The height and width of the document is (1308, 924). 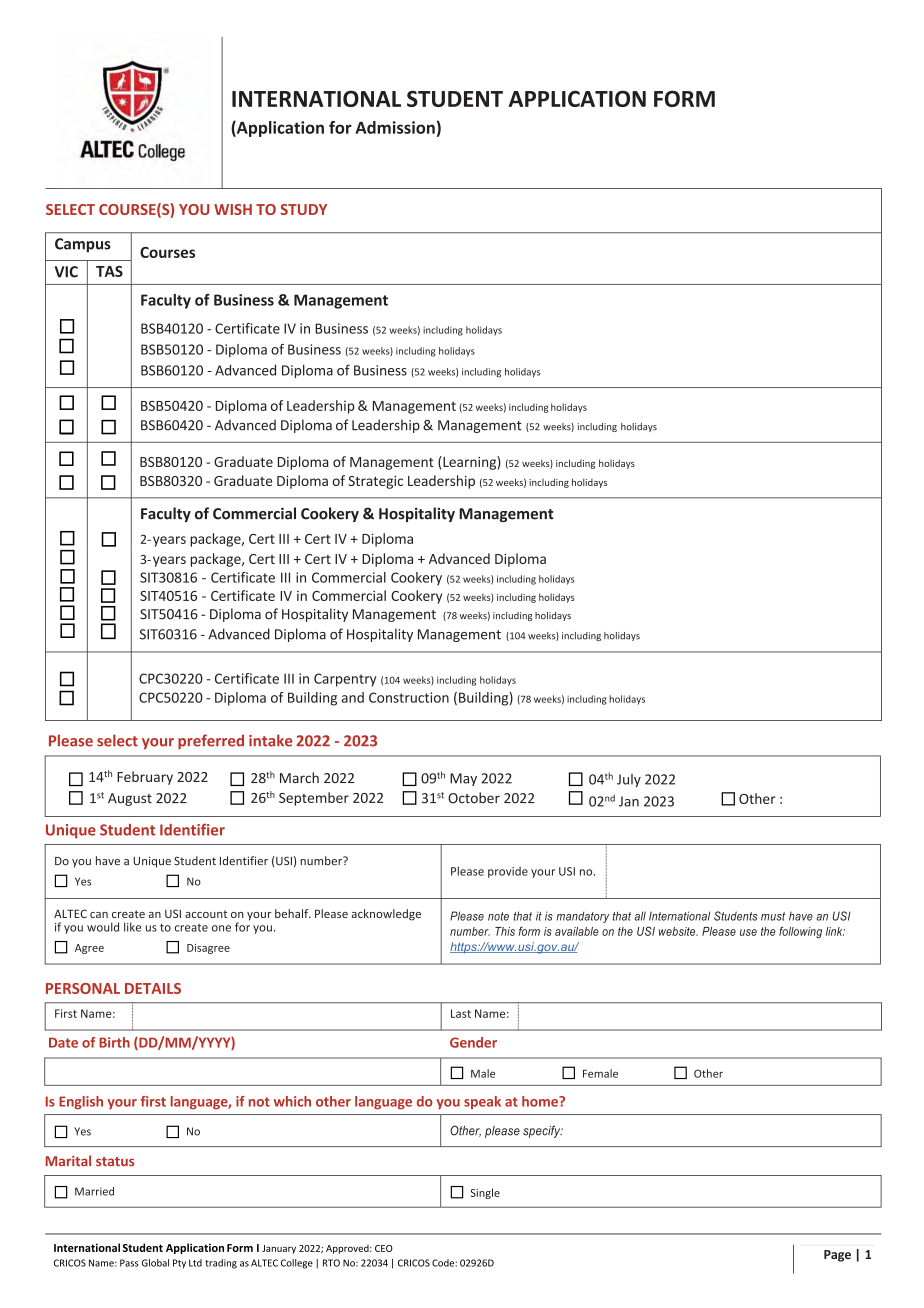 I want to click on DETAILS, so click(x=153, y=988).
